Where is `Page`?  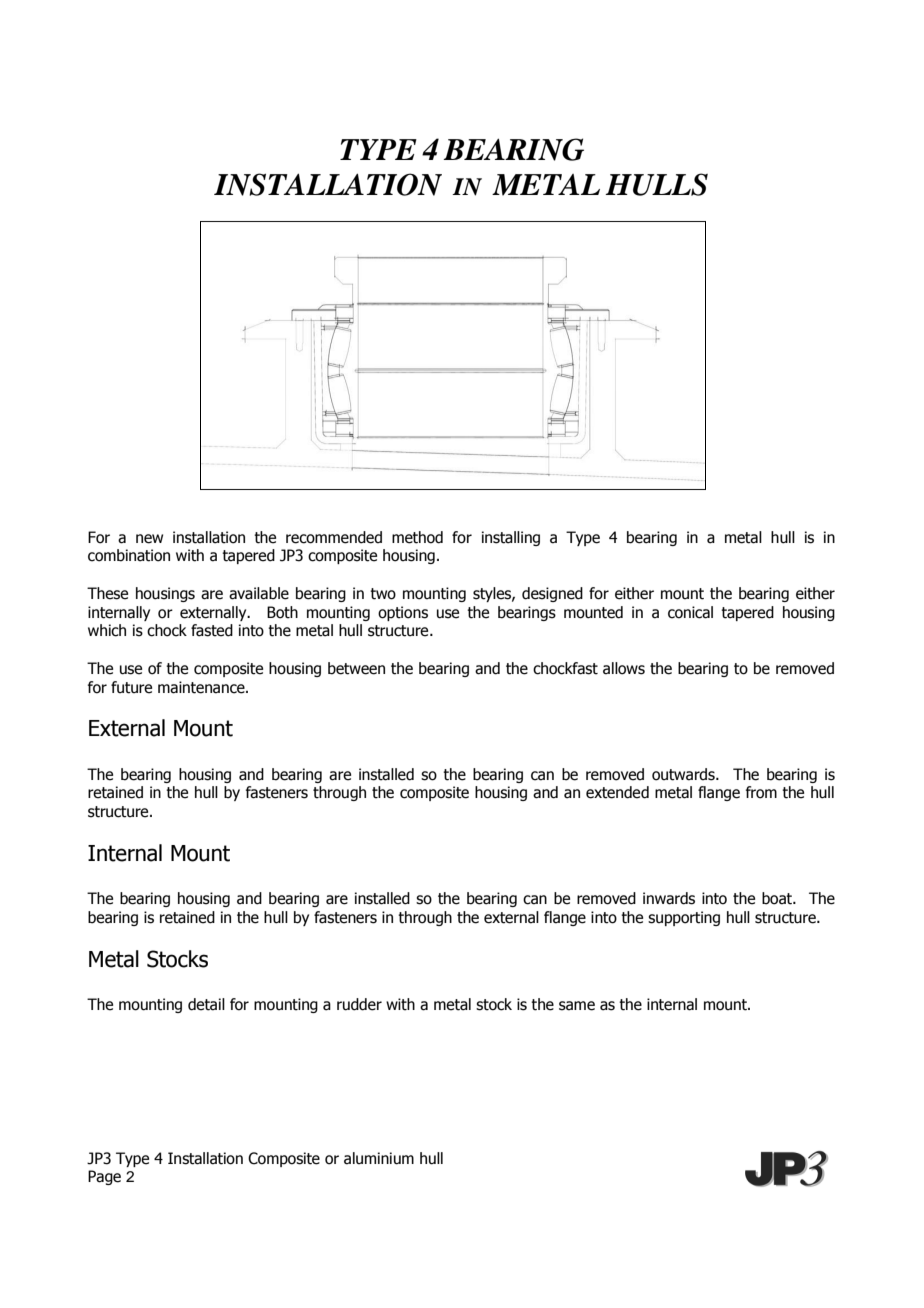 Page is located at coordinates (104, 1177).
